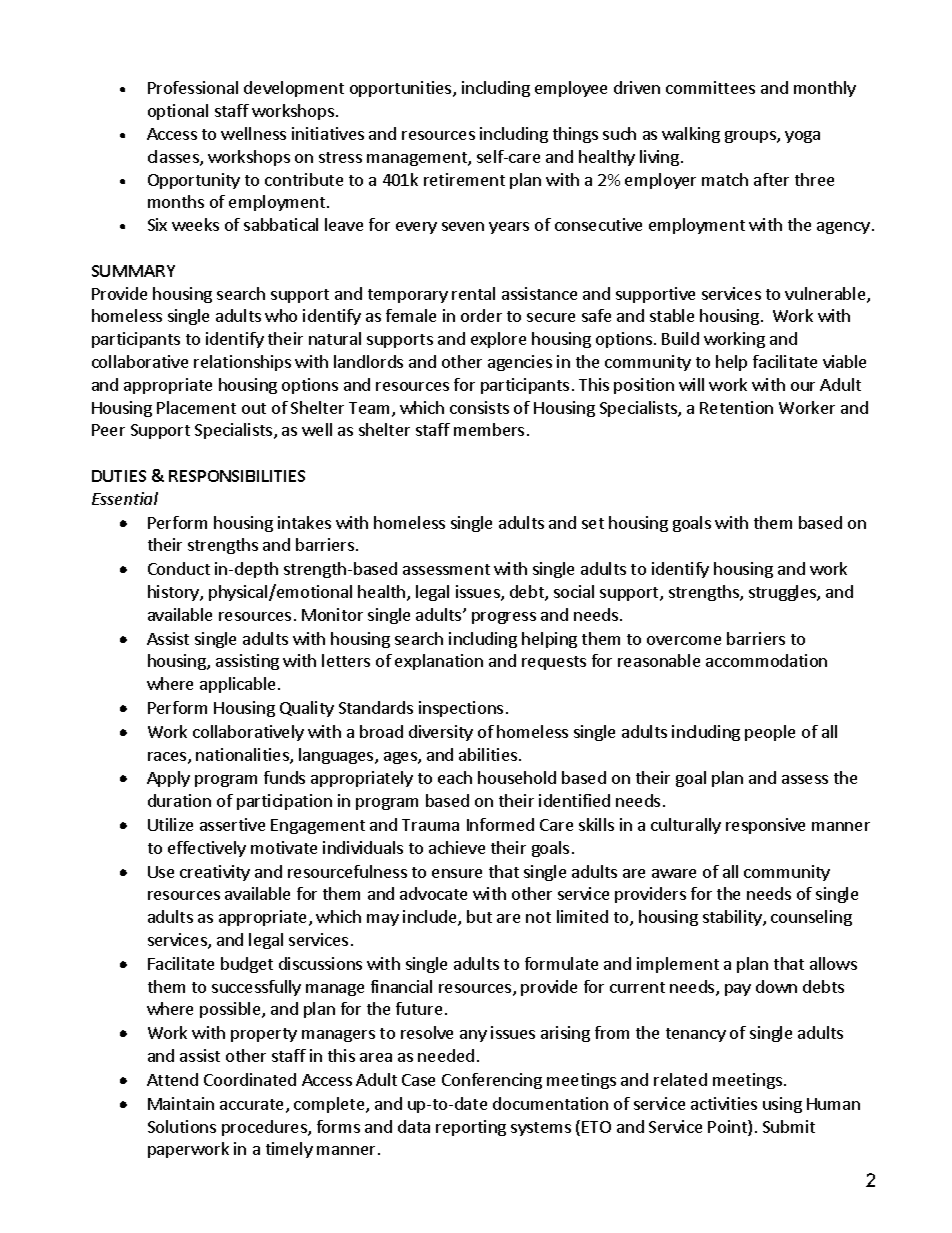 Image resolution: width=952 pixels, height=1233 pixels. What do you see at coordinates (179, 800) in the screenshot?
I see `duration` at bounding box center [179, 800].
